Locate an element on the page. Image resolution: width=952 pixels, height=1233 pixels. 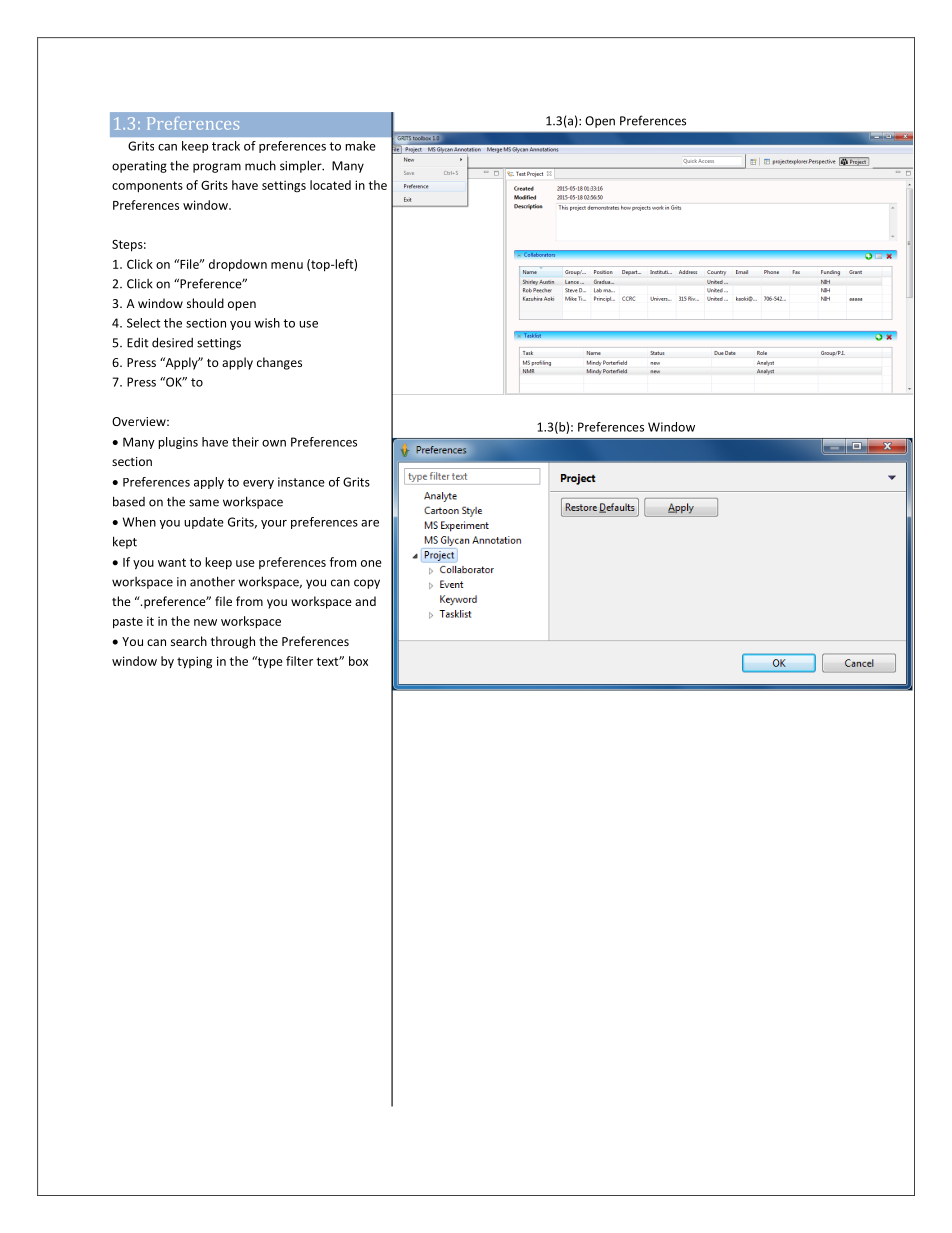
through is located at coordinates (233, 642).
